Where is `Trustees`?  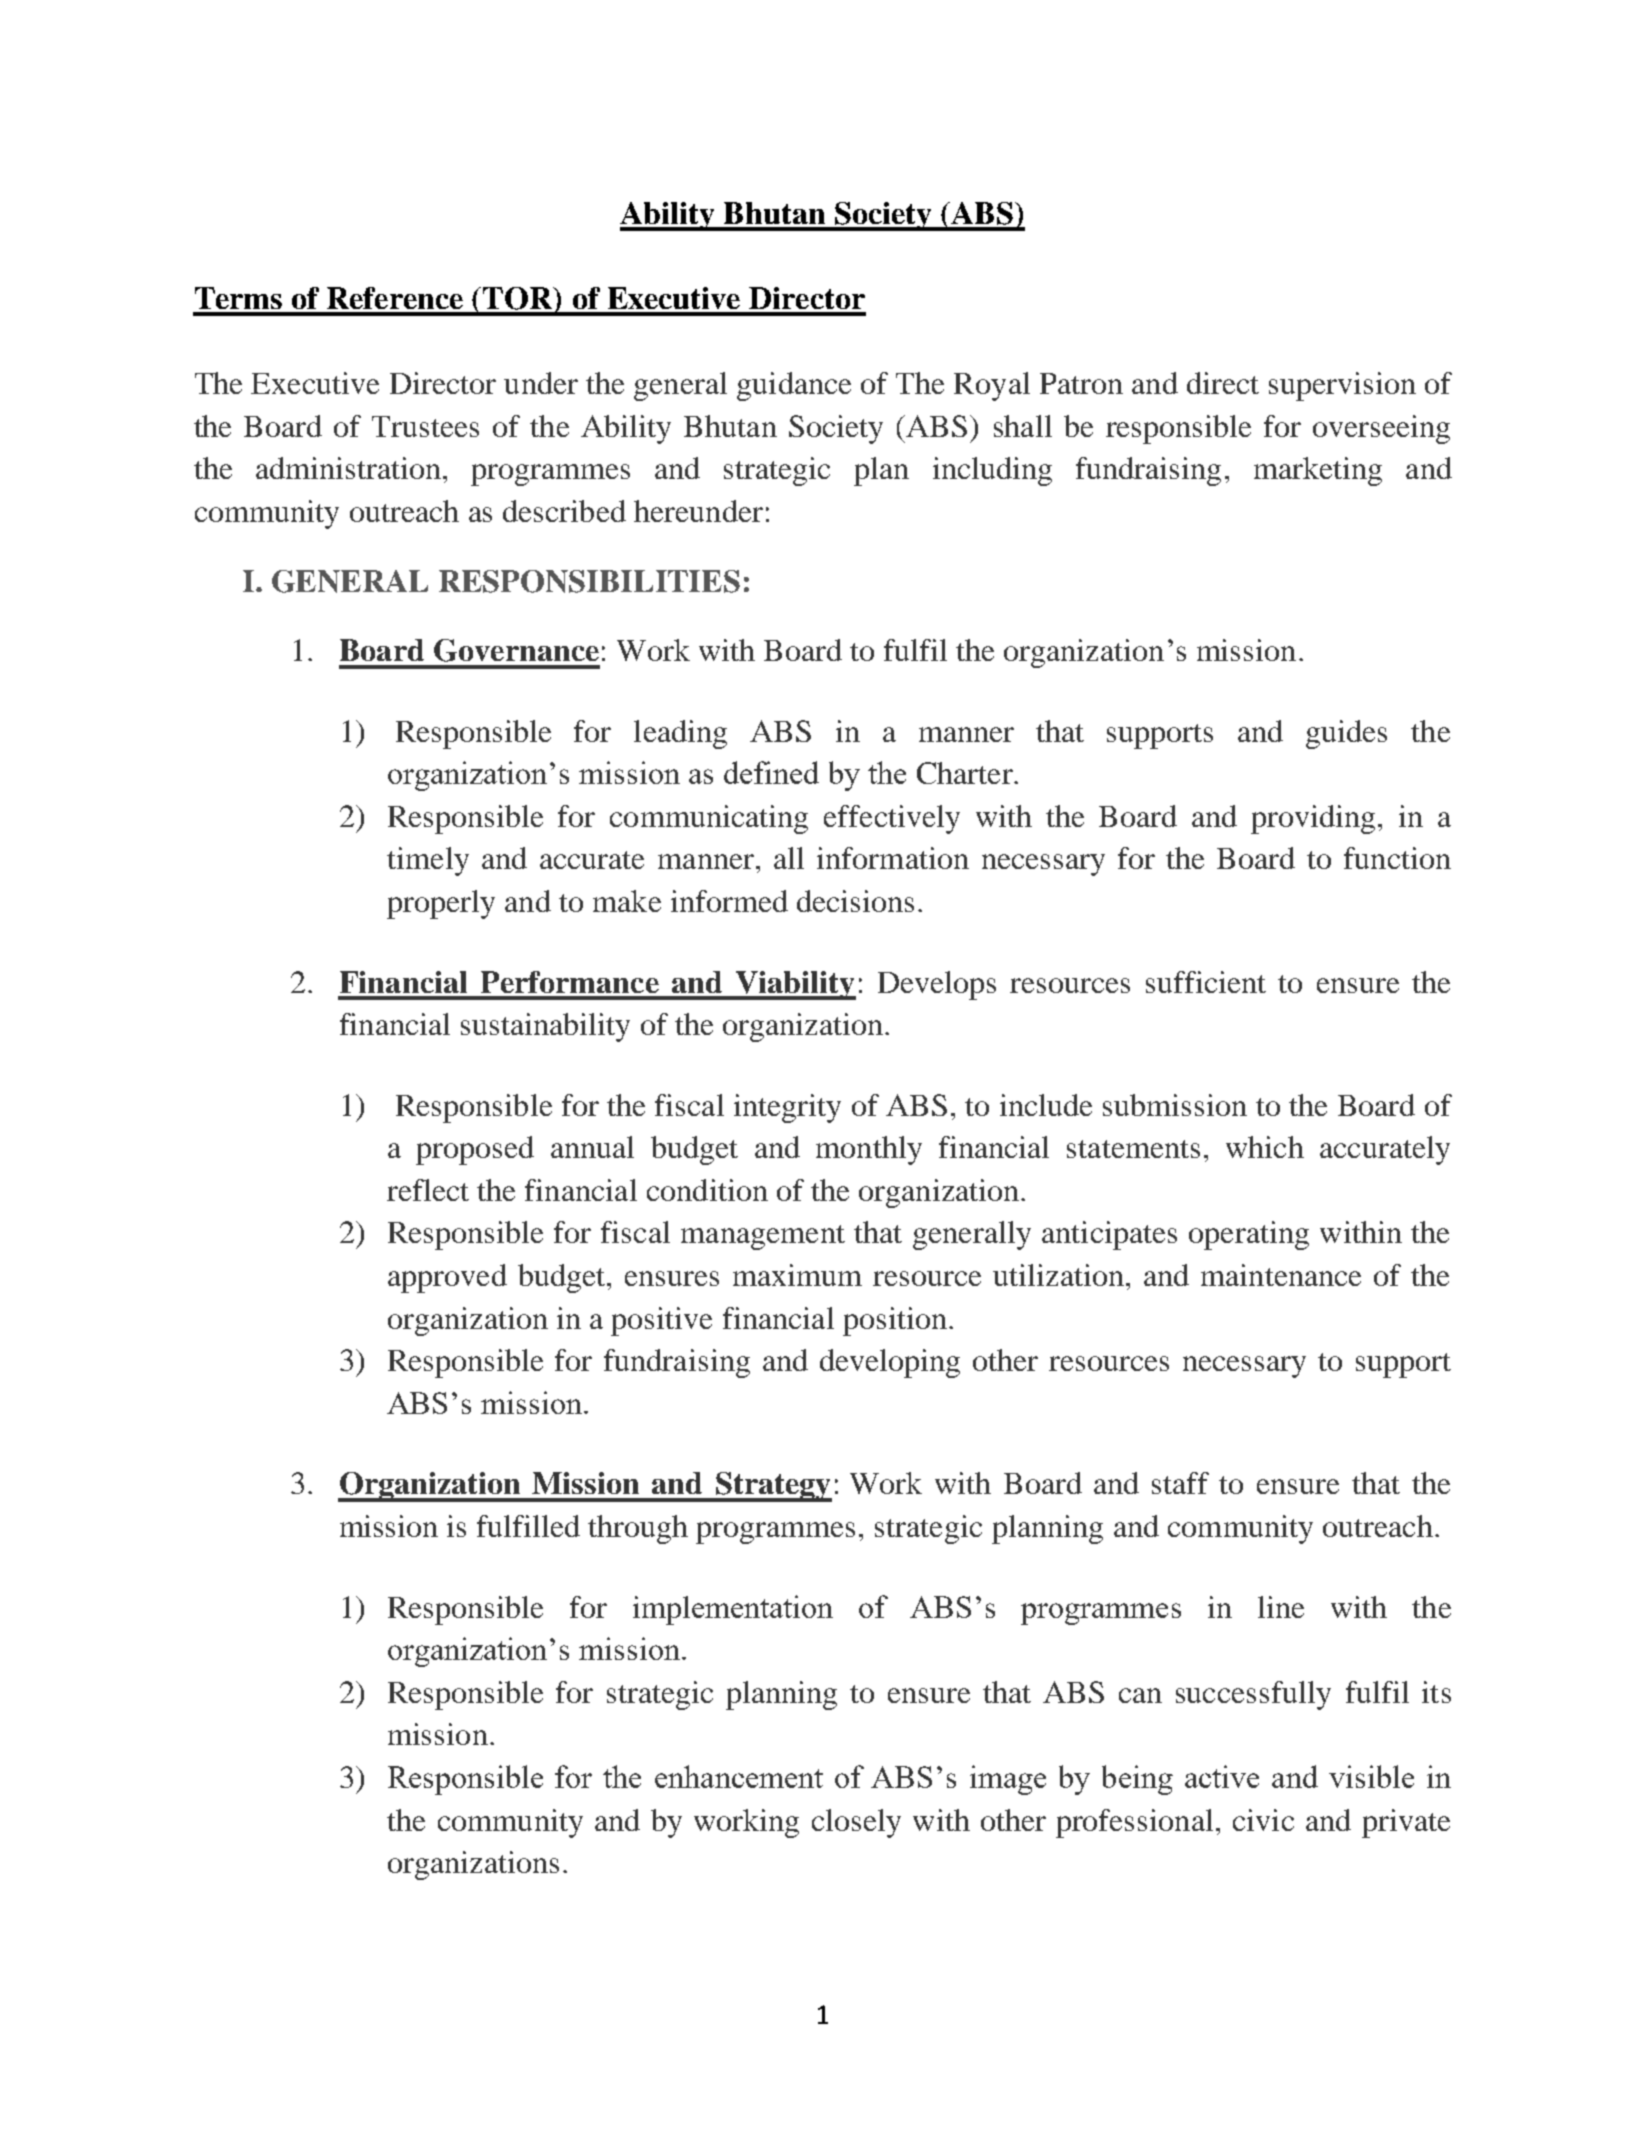 Trustees is located at coordinates (425, 426).
